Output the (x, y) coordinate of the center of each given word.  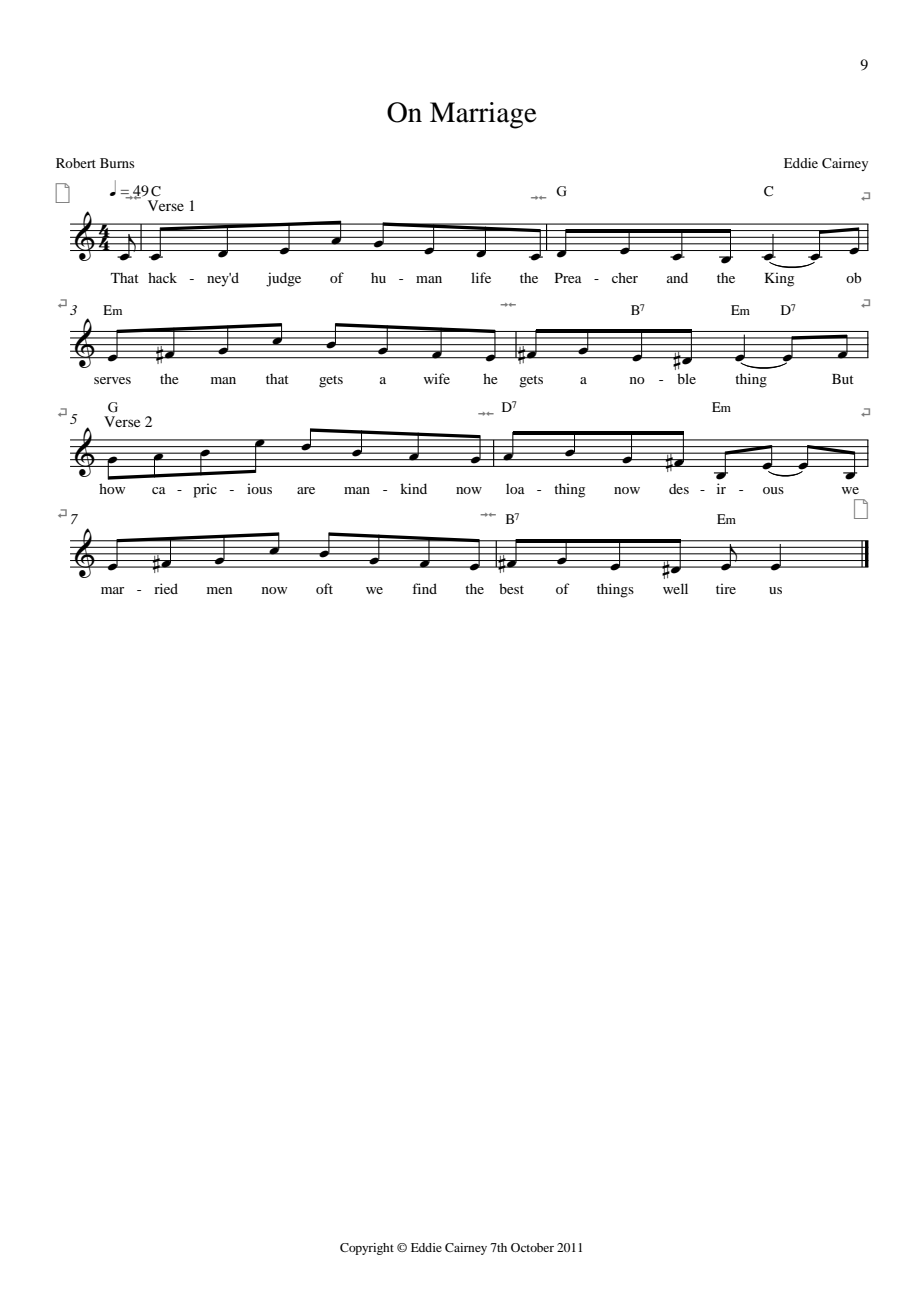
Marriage (483, 115)
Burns (117, 163)
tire (726, 588)
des (679, 488)
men (219, 590)
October (532, 1247)
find (424, 588)
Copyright (367, 1249)
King (779, 279)
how (112, 488)
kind (413, 488)
